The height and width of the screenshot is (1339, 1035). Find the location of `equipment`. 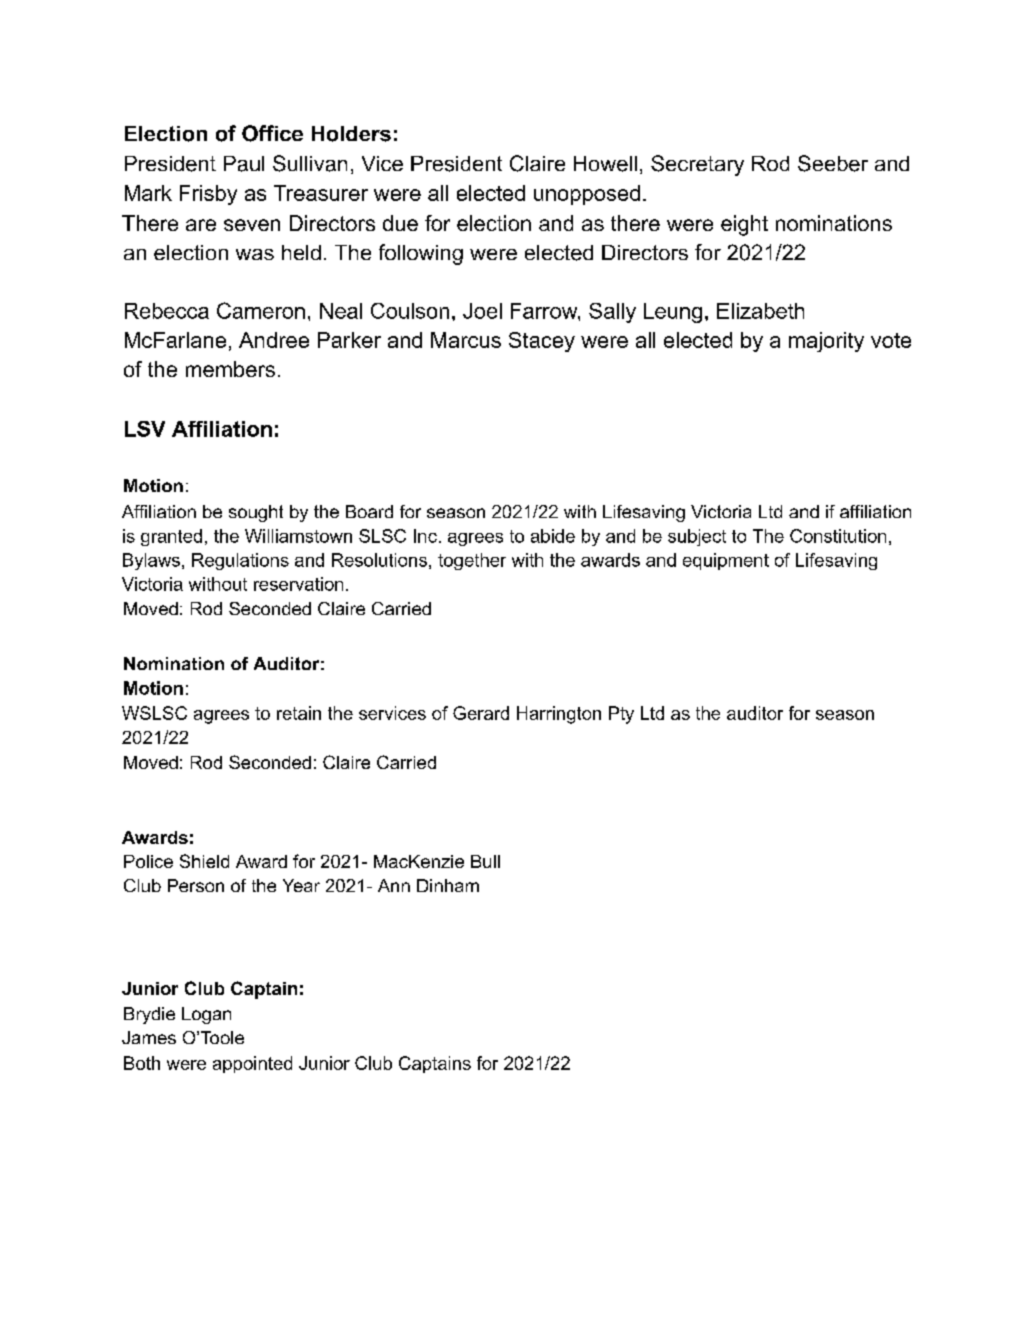

equipment is located at coordinates (726, 561).
